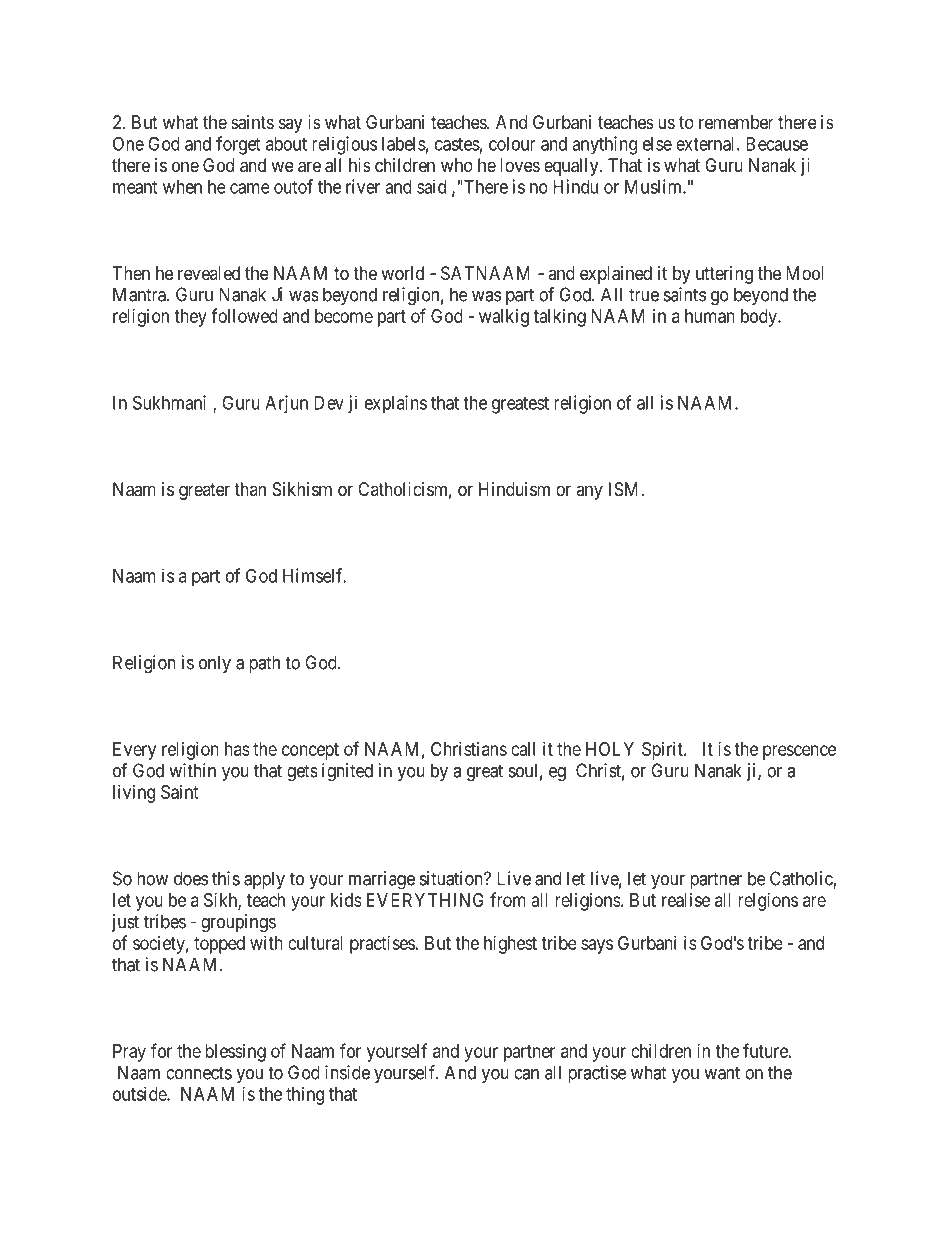 The height and width of the image is (1233, 952). I want to click on does, so click(191, 878).
